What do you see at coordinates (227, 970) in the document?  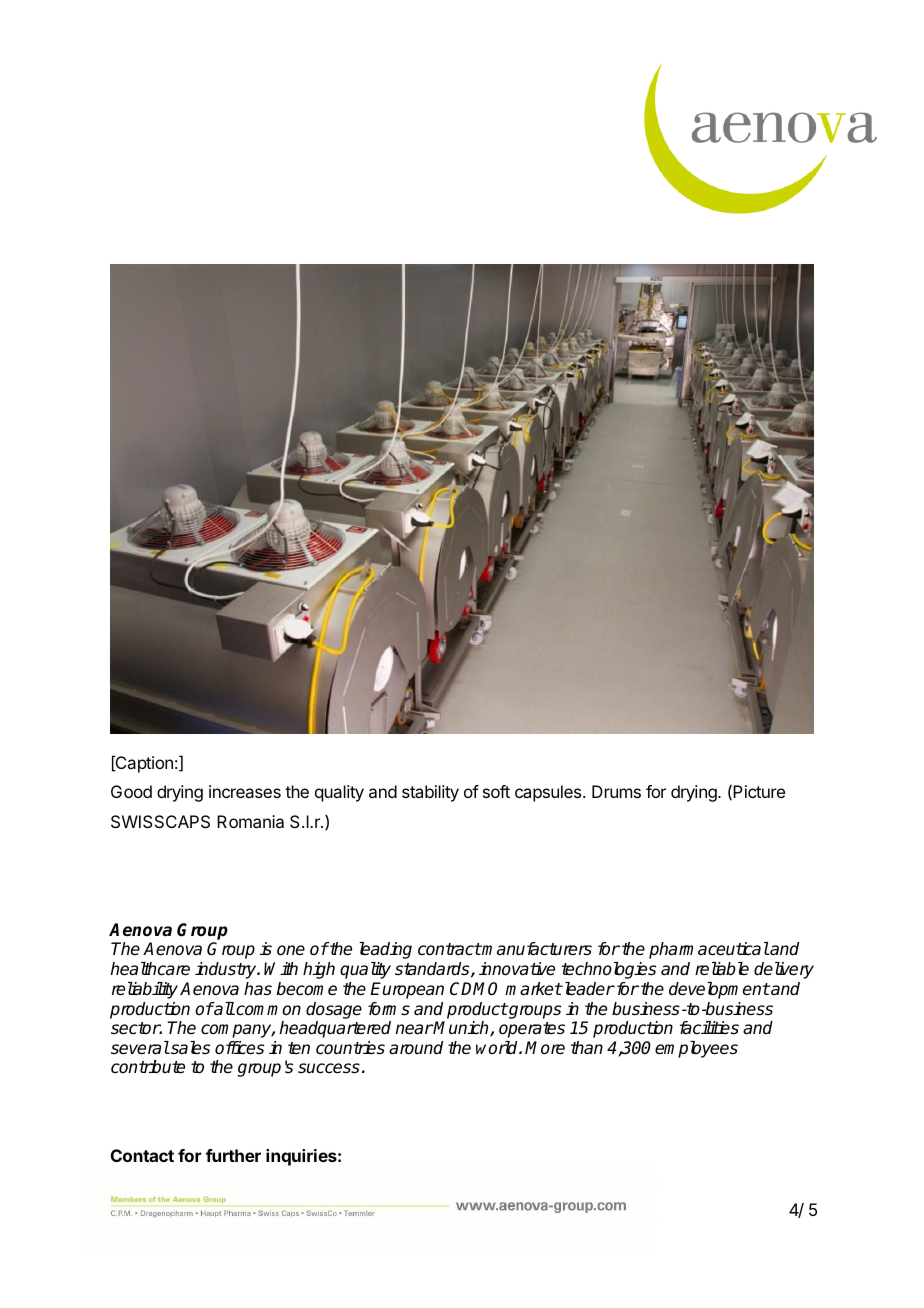 I see `industry` at bounding box center [227, 970].
